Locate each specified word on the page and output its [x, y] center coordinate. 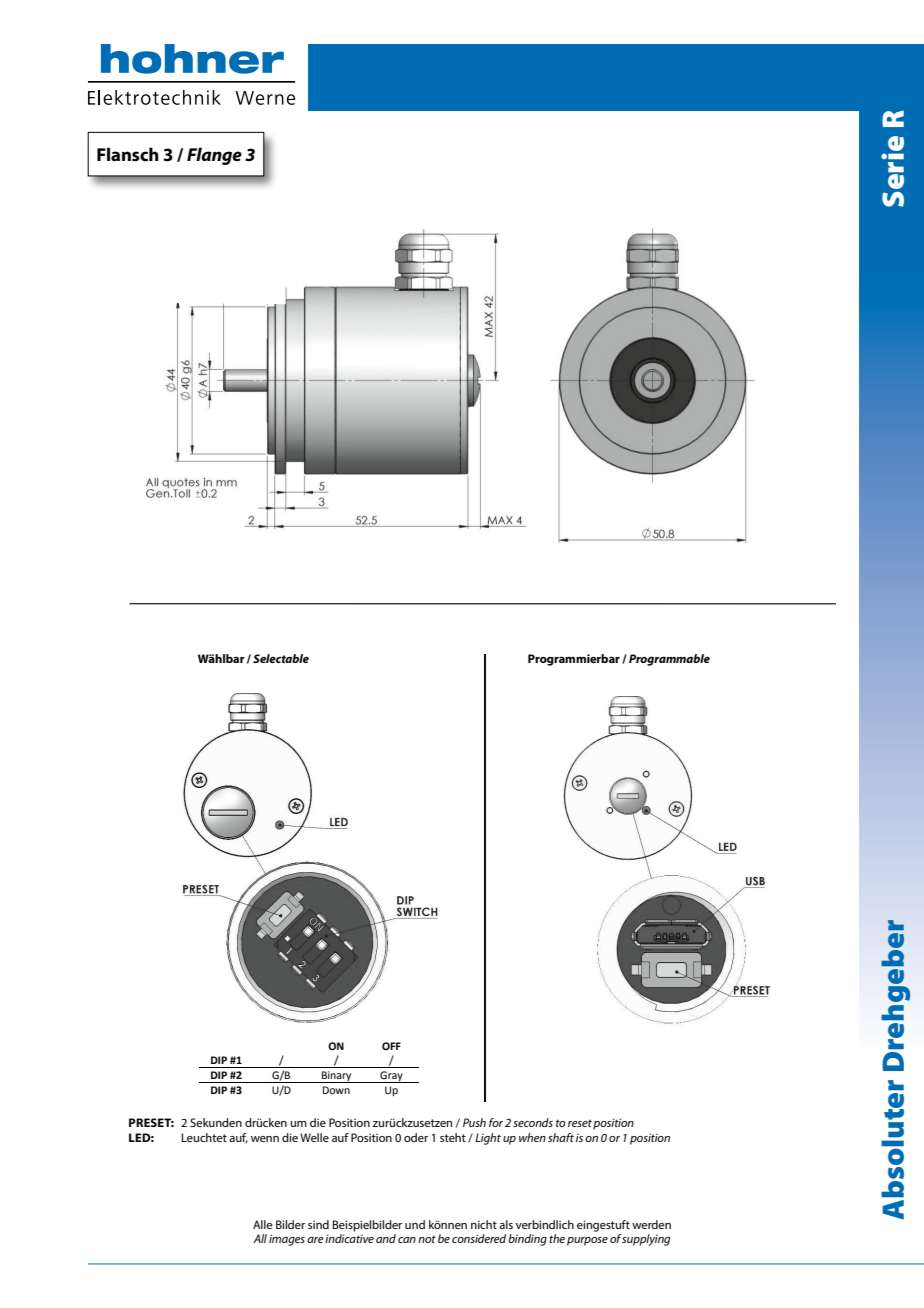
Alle [263, 1224]
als [506, 1224]
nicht [484, 1224]
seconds [533, 1122]
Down [336, 1090]
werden [651, 1224]
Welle [314, 1137]
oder [416, 1137]
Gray [391, 1077]
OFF [391, 1046]
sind [318, 1224]
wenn [265, 1139]
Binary [337, 1077]
